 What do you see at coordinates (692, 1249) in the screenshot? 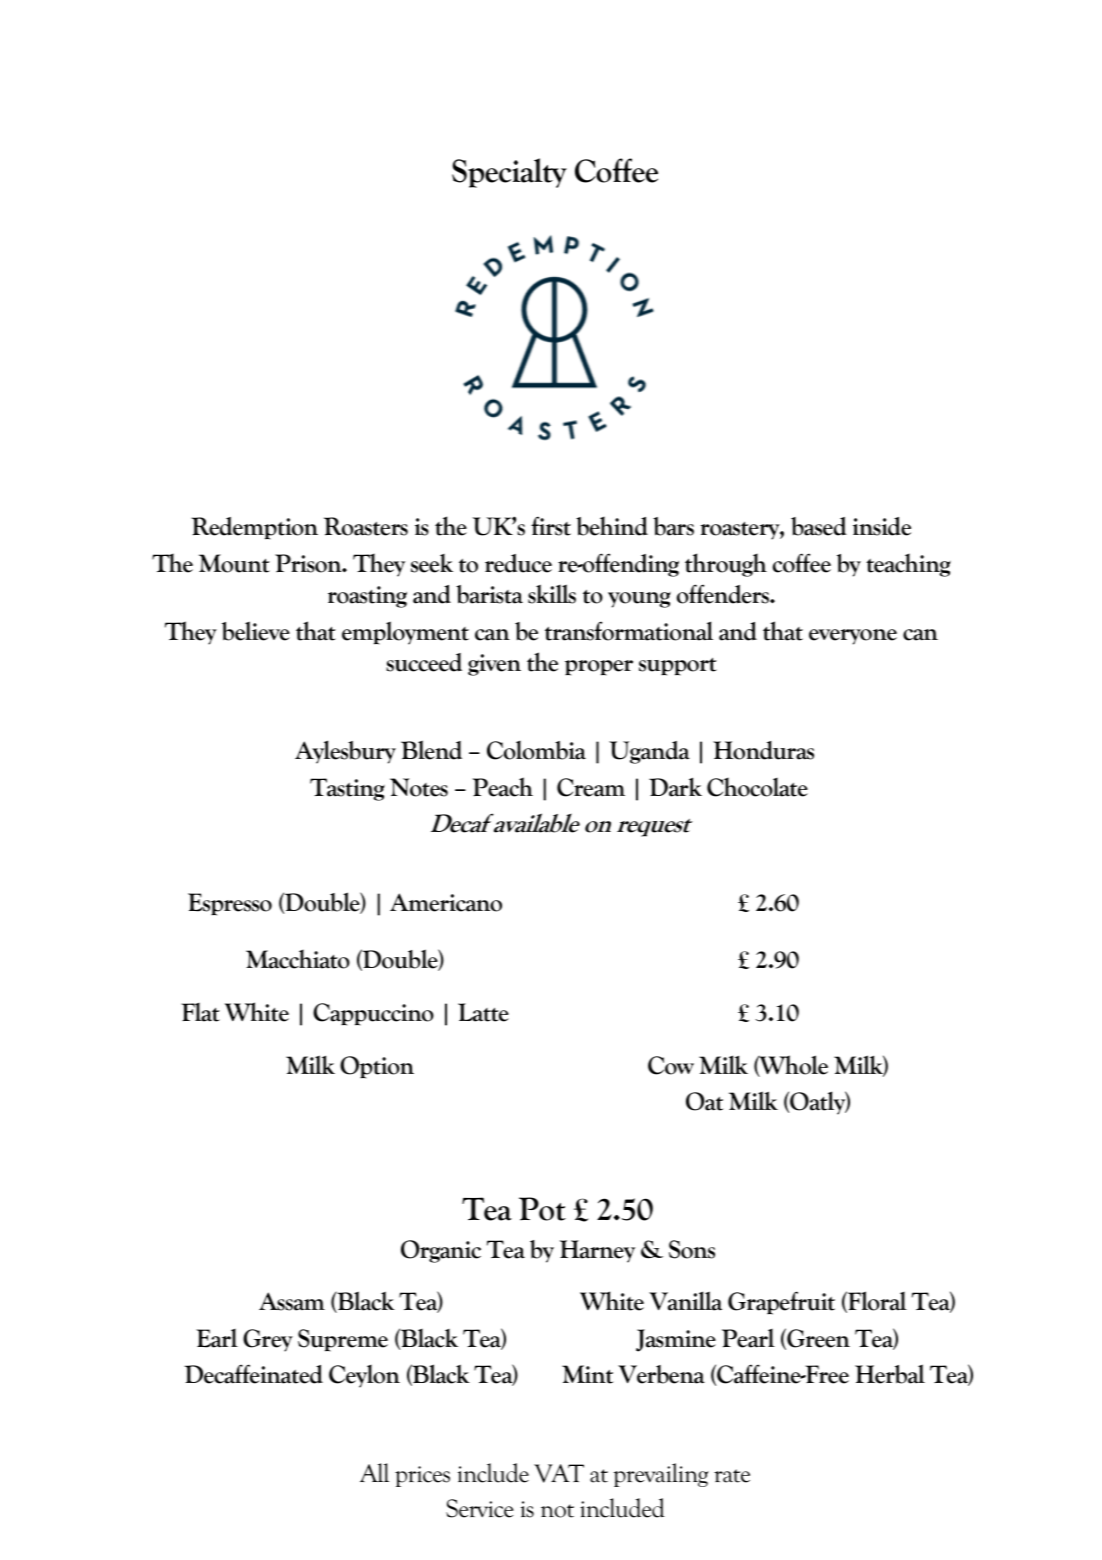
I see `Sons` at bounding box center [692, 1249].
